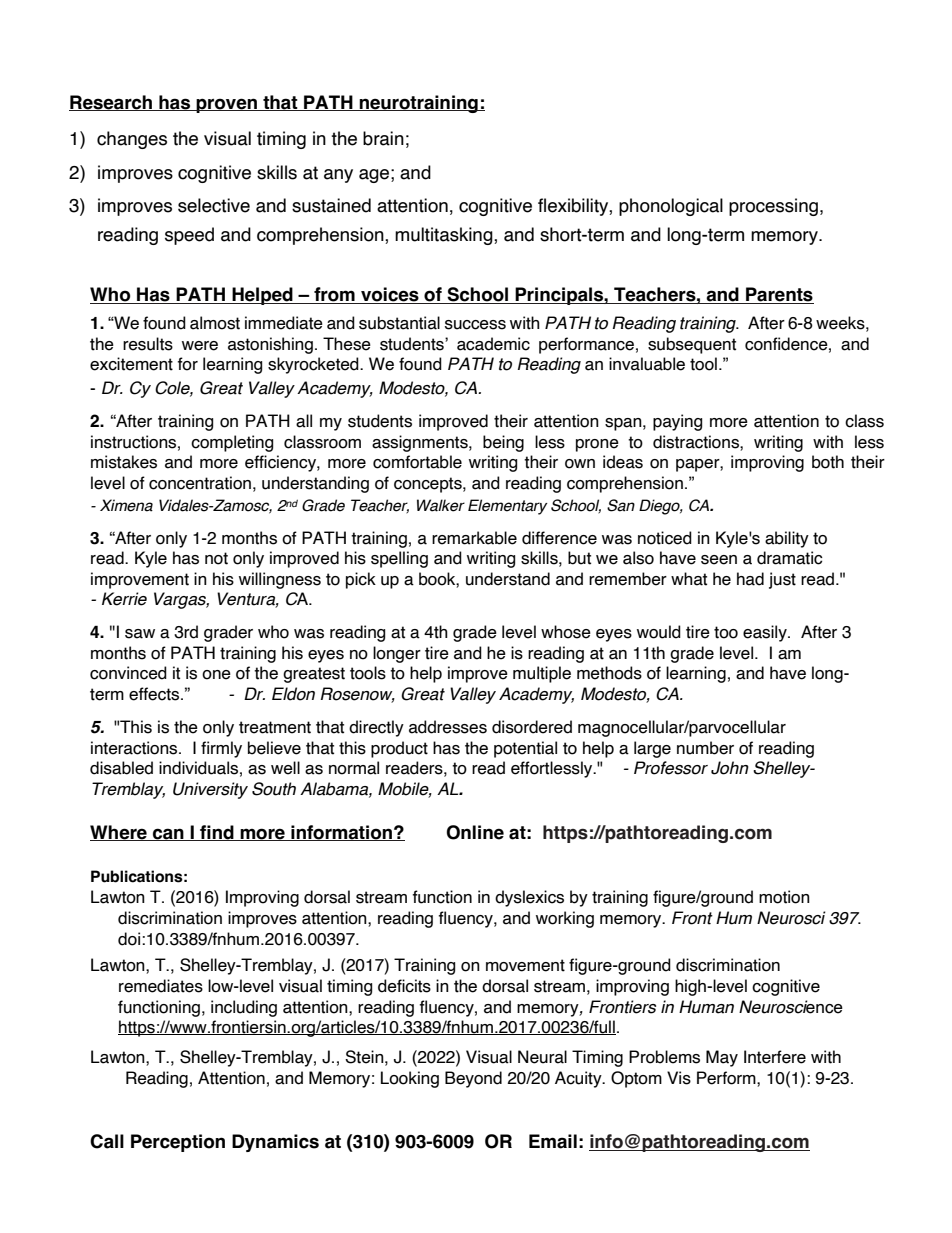 The width and height of the image is (952, 1233). I want to click on proven, so click(227, 105).
